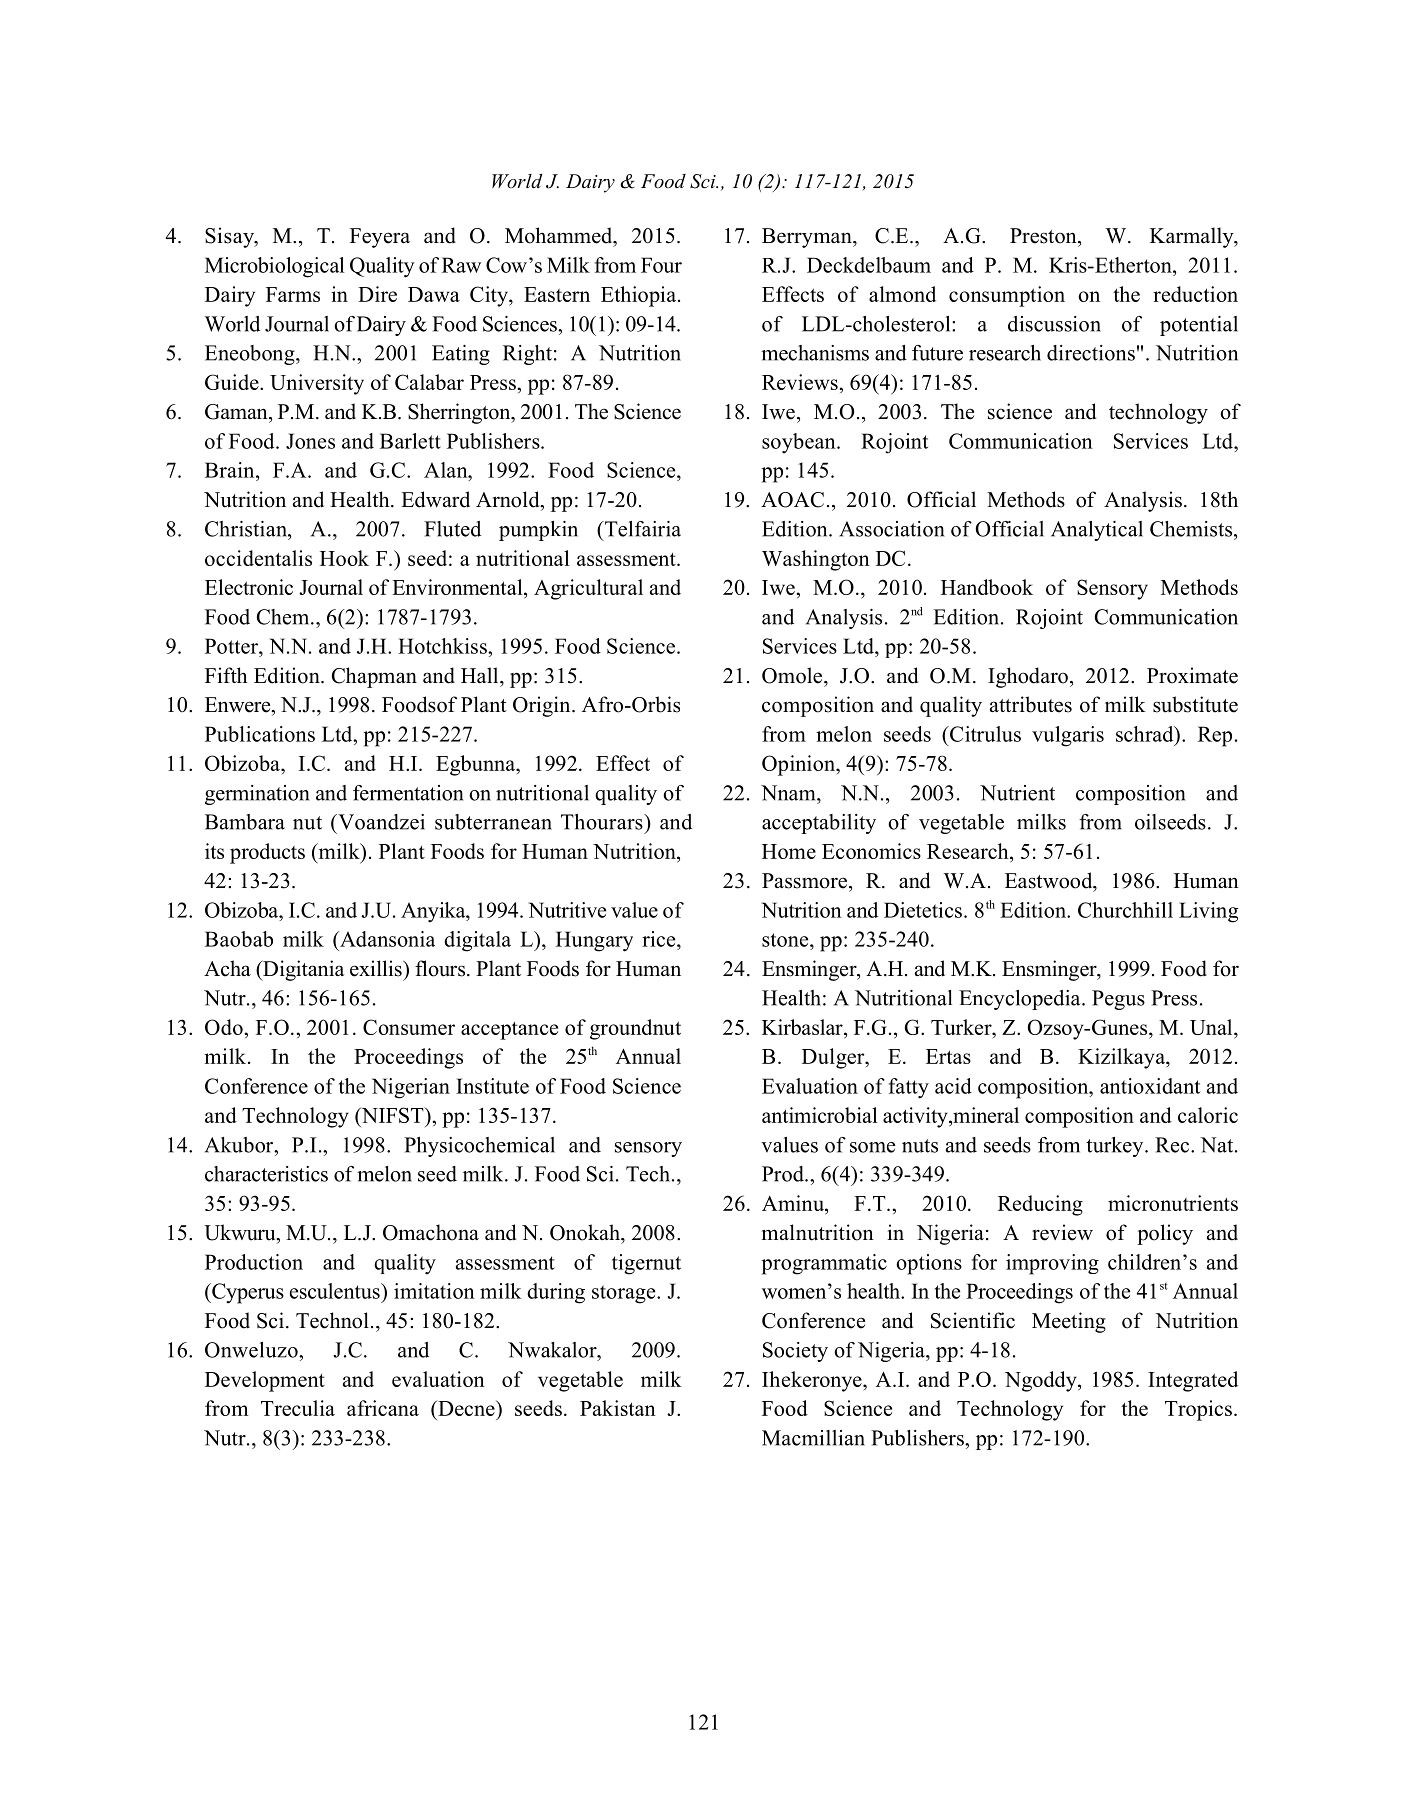 The height and width of the image is (1817, 1404). I want to click on Development, so click(265, 1381).
